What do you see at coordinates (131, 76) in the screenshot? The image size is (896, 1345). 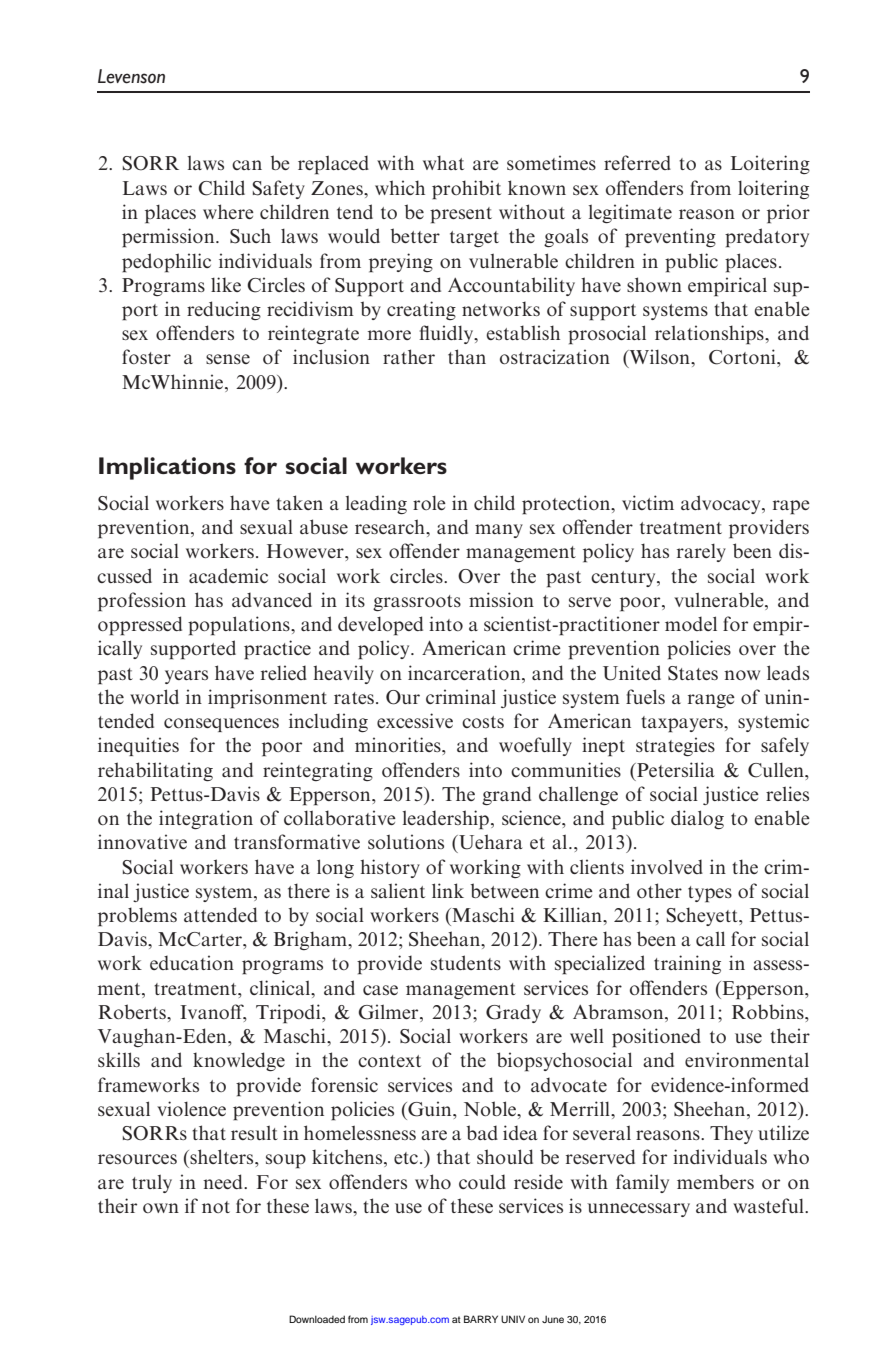 I see `Levenson` at bounding box center [131, 76].
